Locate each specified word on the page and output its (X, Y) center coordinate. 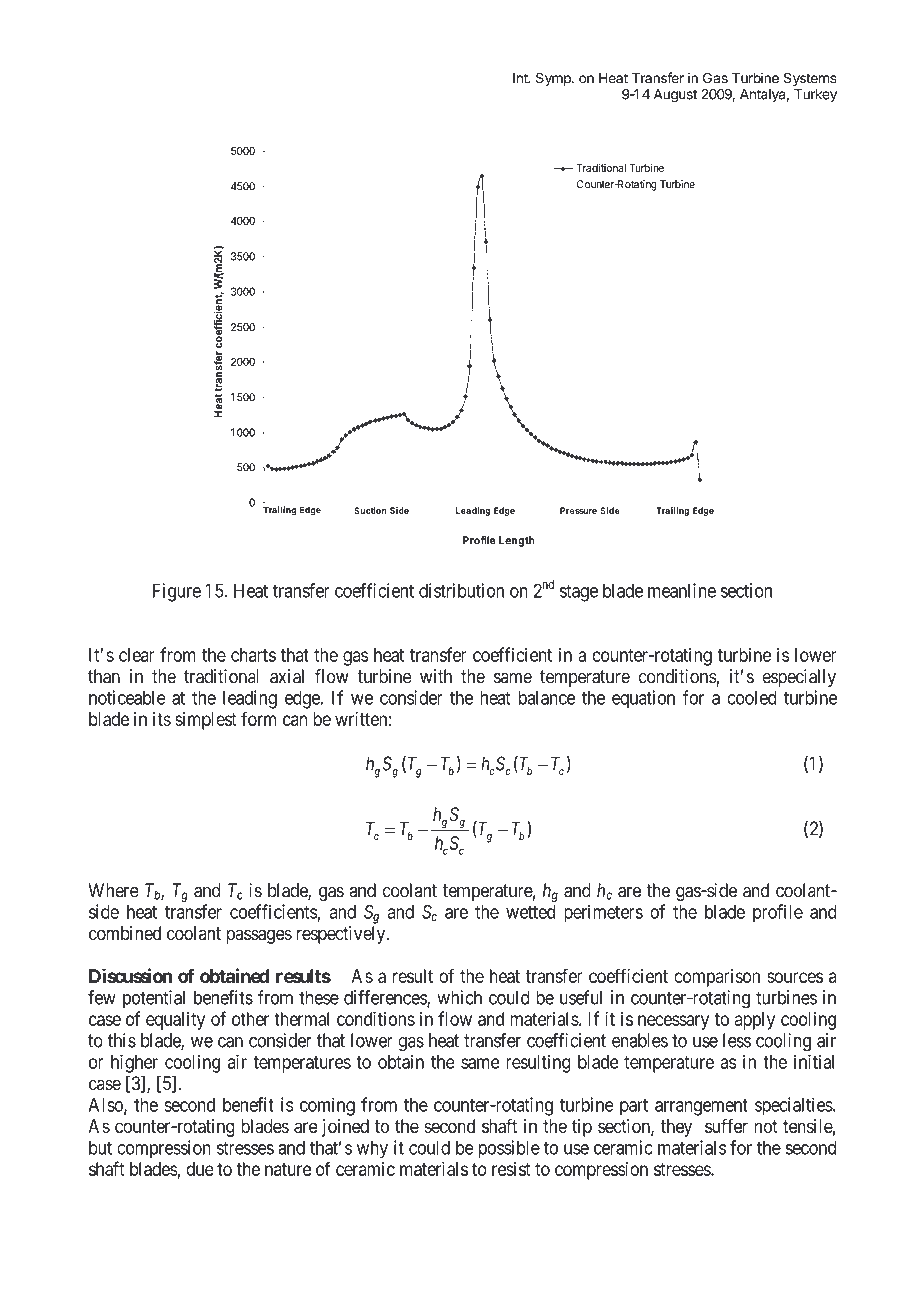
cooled (752, 697)
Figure (177, 592)
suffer (726, 1126)
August (675, 96)
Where (113, 890)
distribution (461, 590)
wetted (530, 912)
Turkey (815, 96)
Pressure (578, 510)
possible (509, 1149)
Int (521, 78)
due (200, 1169)
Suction (370, 510)
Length (517, 541)
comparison (717, 978)
